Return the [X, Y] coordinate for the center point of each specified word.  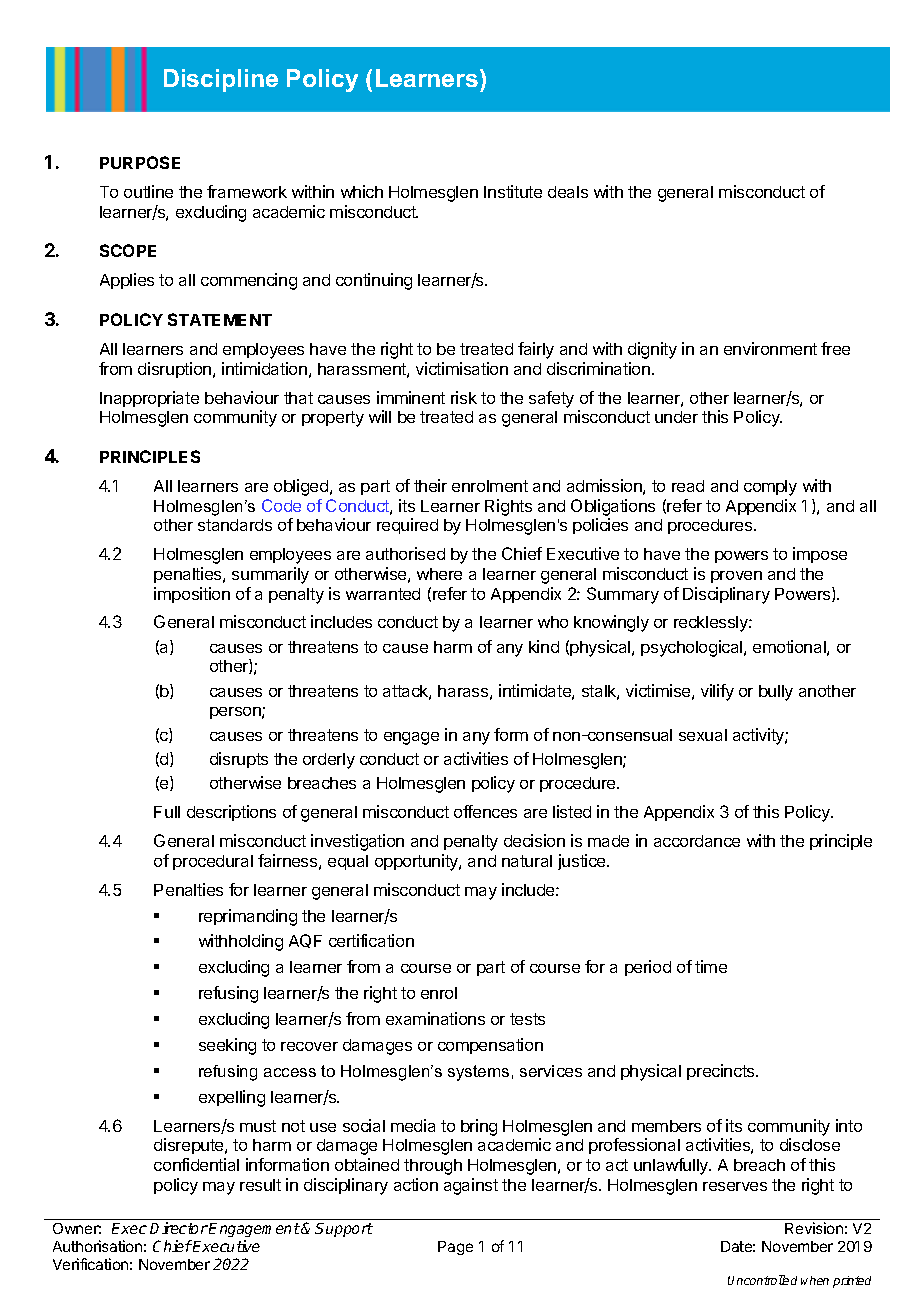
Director [179, 1228]
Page [455, 1248]
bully [776, 693]
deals [568, 192]
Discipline [221, 80]
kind [544, 646]
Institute [513, 191]
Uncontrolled [762, 1280]
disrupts [239, 760]
